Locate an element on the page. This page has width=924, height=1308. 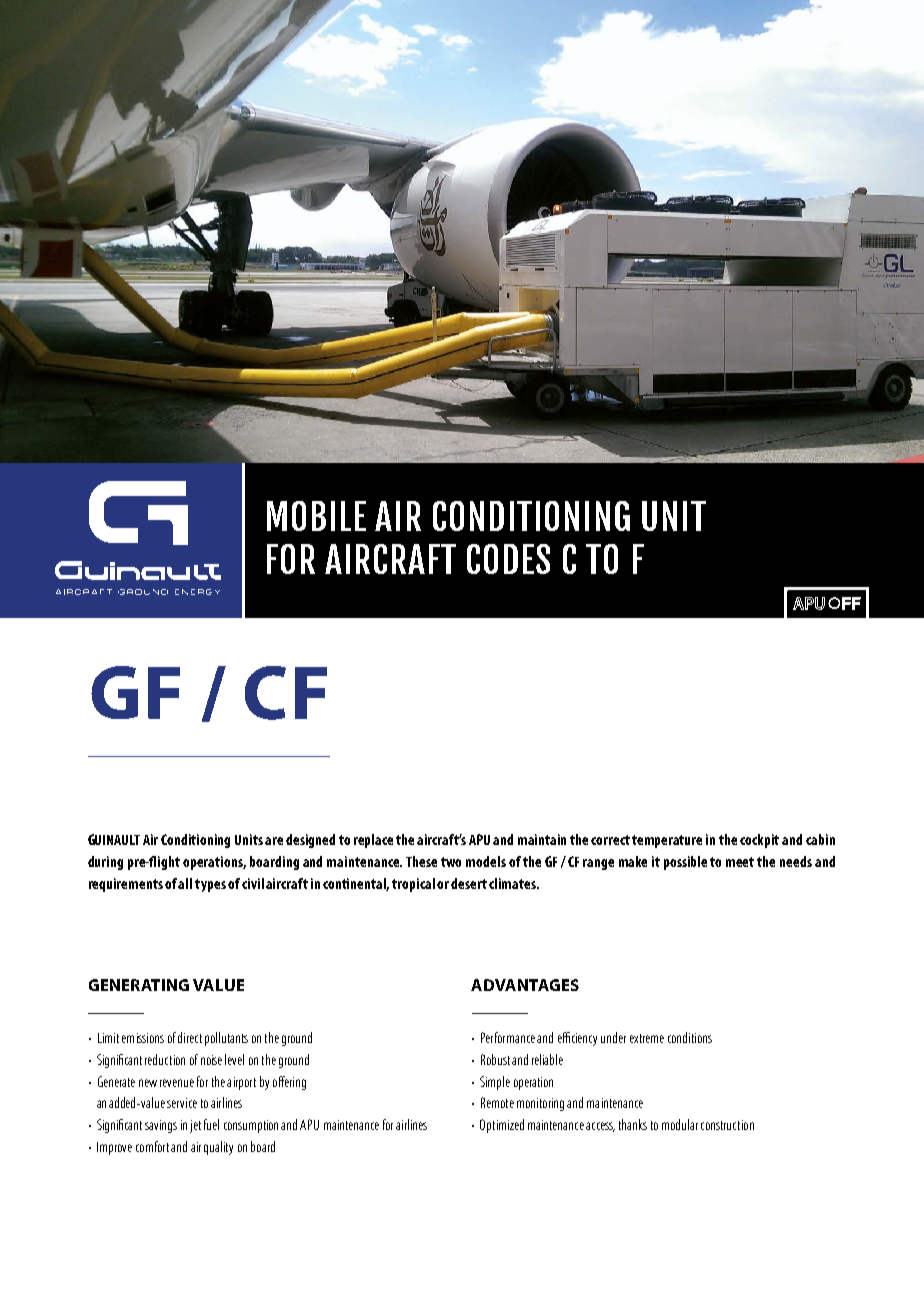
Optimized is located at coordinates (502, 1126).
